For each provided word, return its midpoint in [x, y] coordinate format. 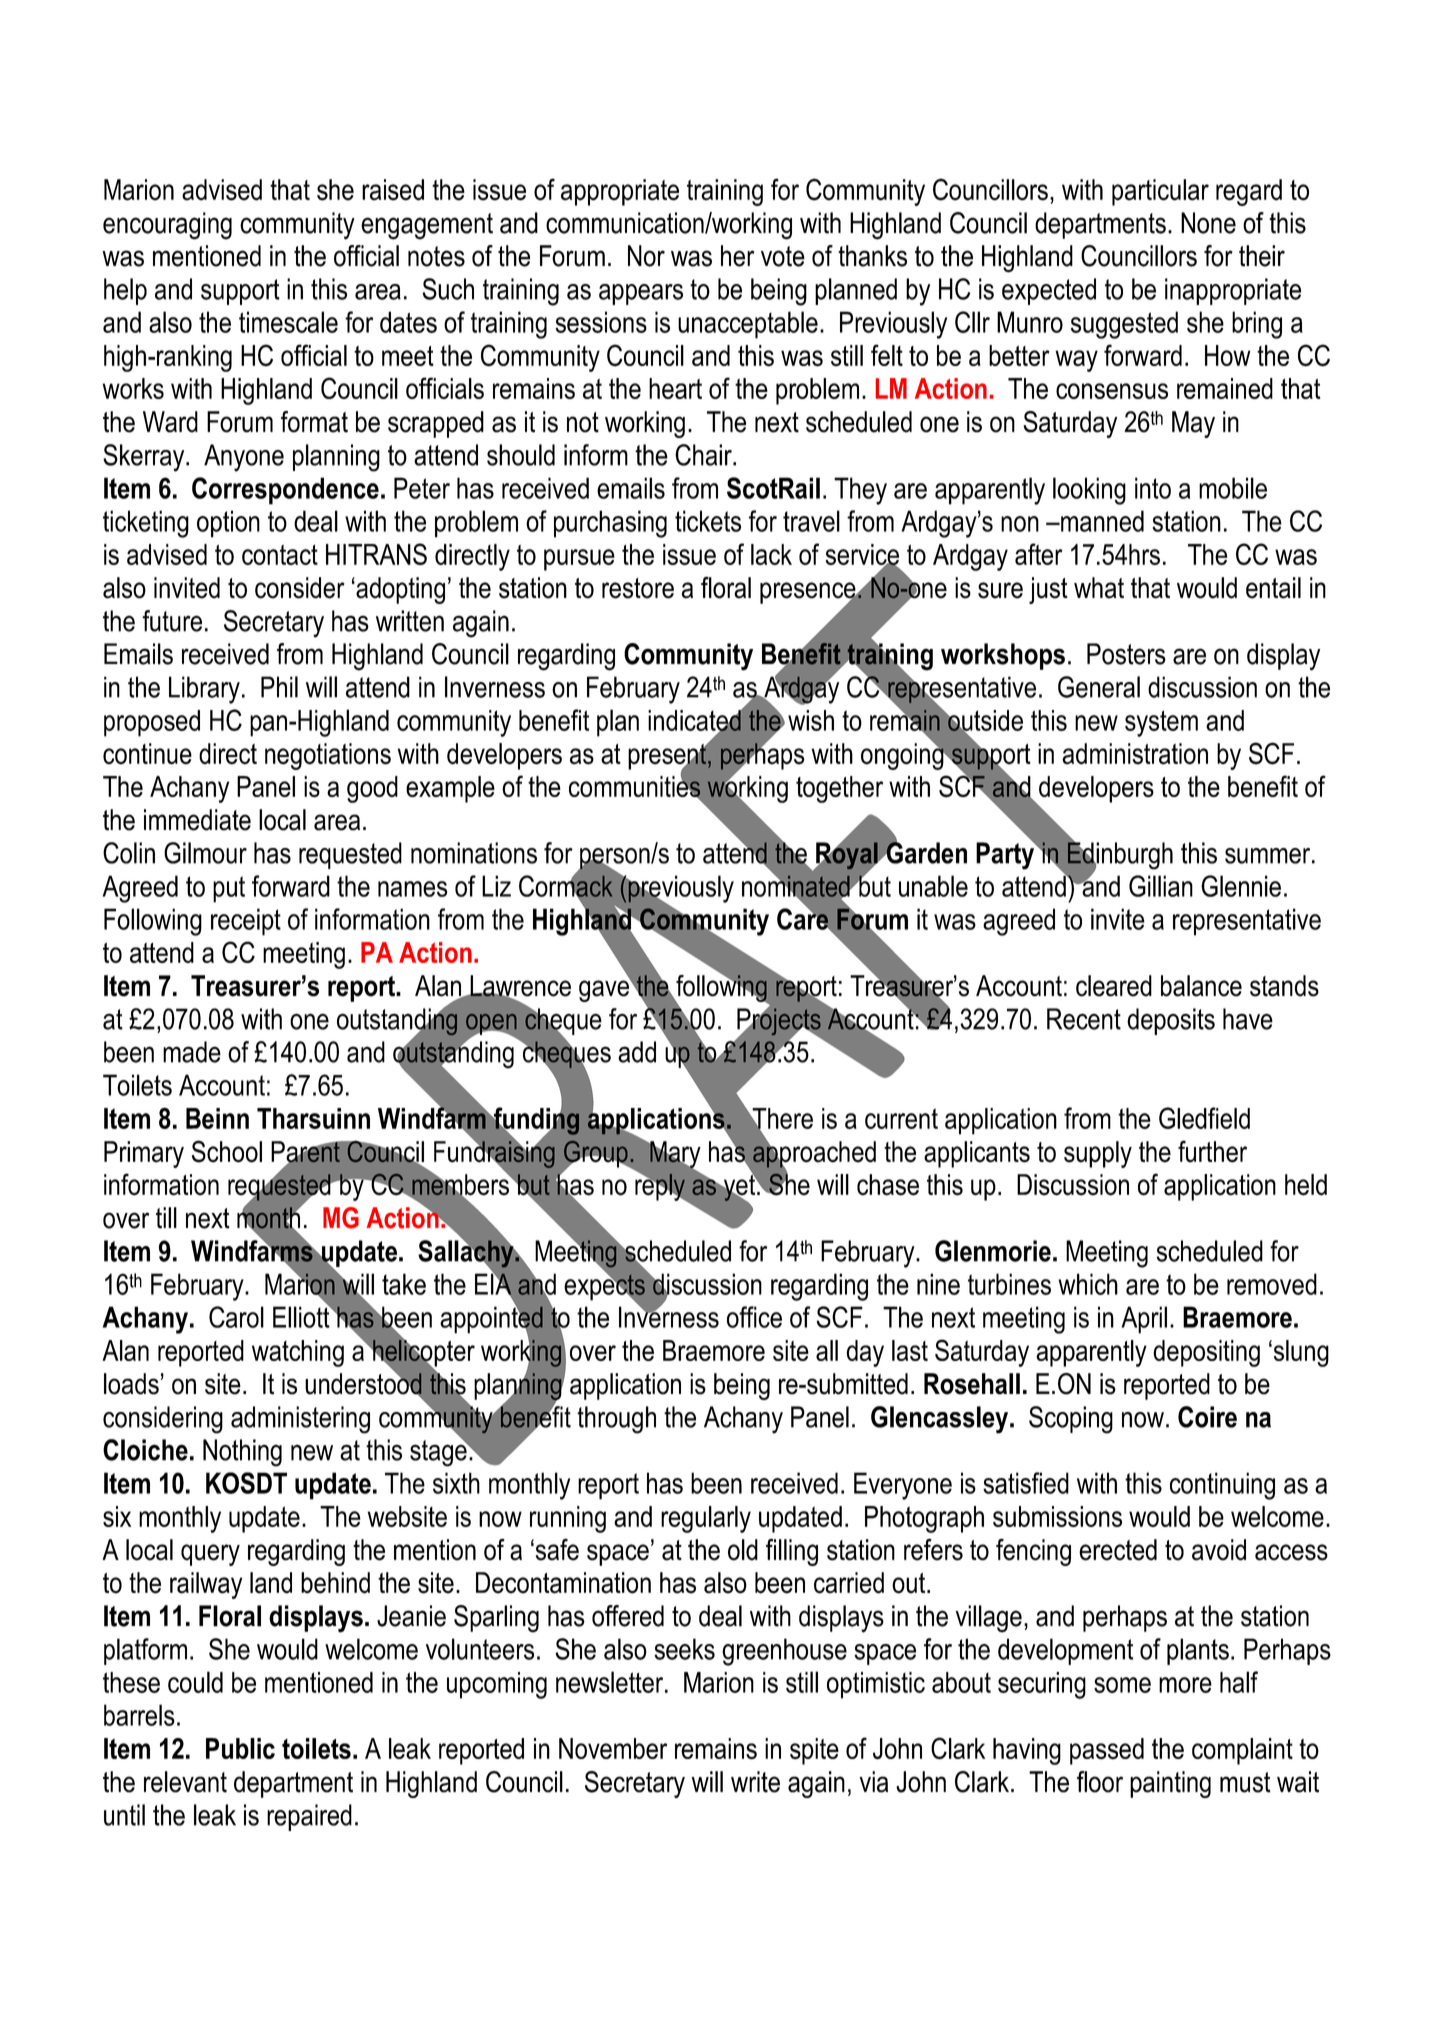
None [1208, 223]
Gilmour [205, 853]
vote [783, 256]
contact [280, 555]
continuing [1222, 1486]
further [1212, 1151]
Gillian [1161, 886]
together [839, 789]
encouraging [167, 226]
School [227, 1151]
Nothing [242, 1453]
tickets [708, 521]
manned [1101, 521]
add [637, 1052]
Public [240, 1748]
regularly [706, 1519]
